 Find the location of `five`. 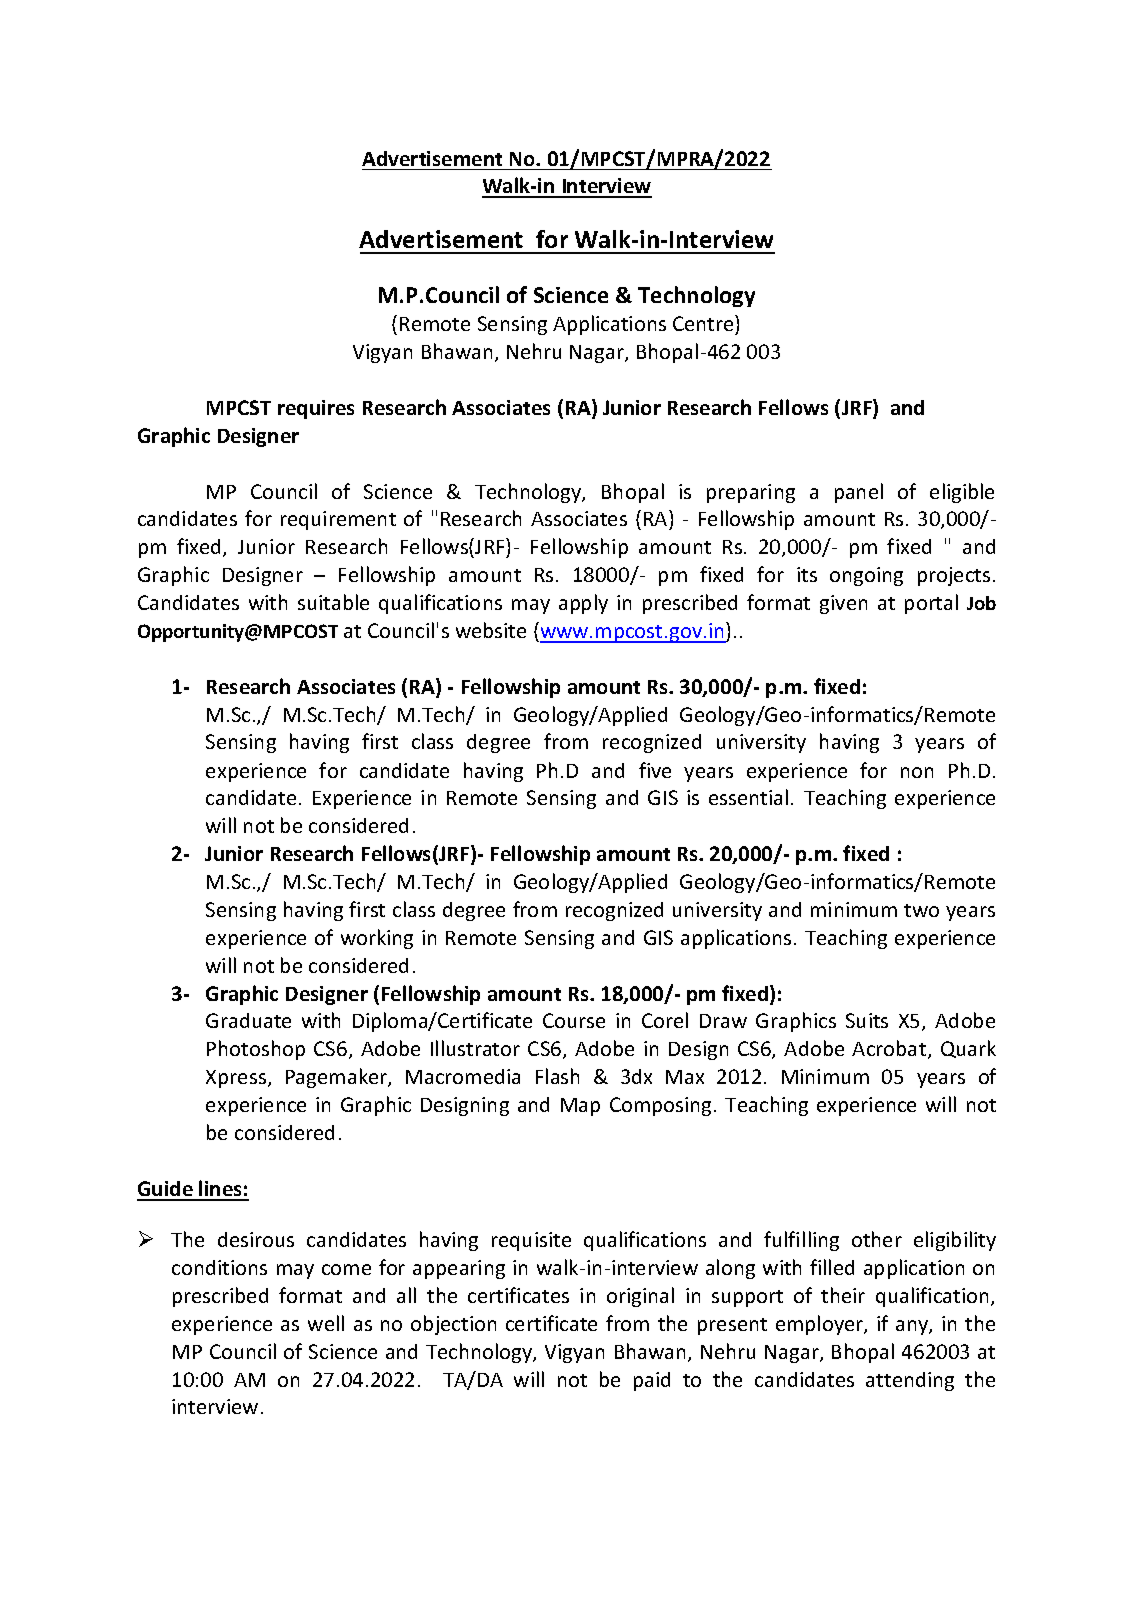

five is located at coordinates (655, 770).
